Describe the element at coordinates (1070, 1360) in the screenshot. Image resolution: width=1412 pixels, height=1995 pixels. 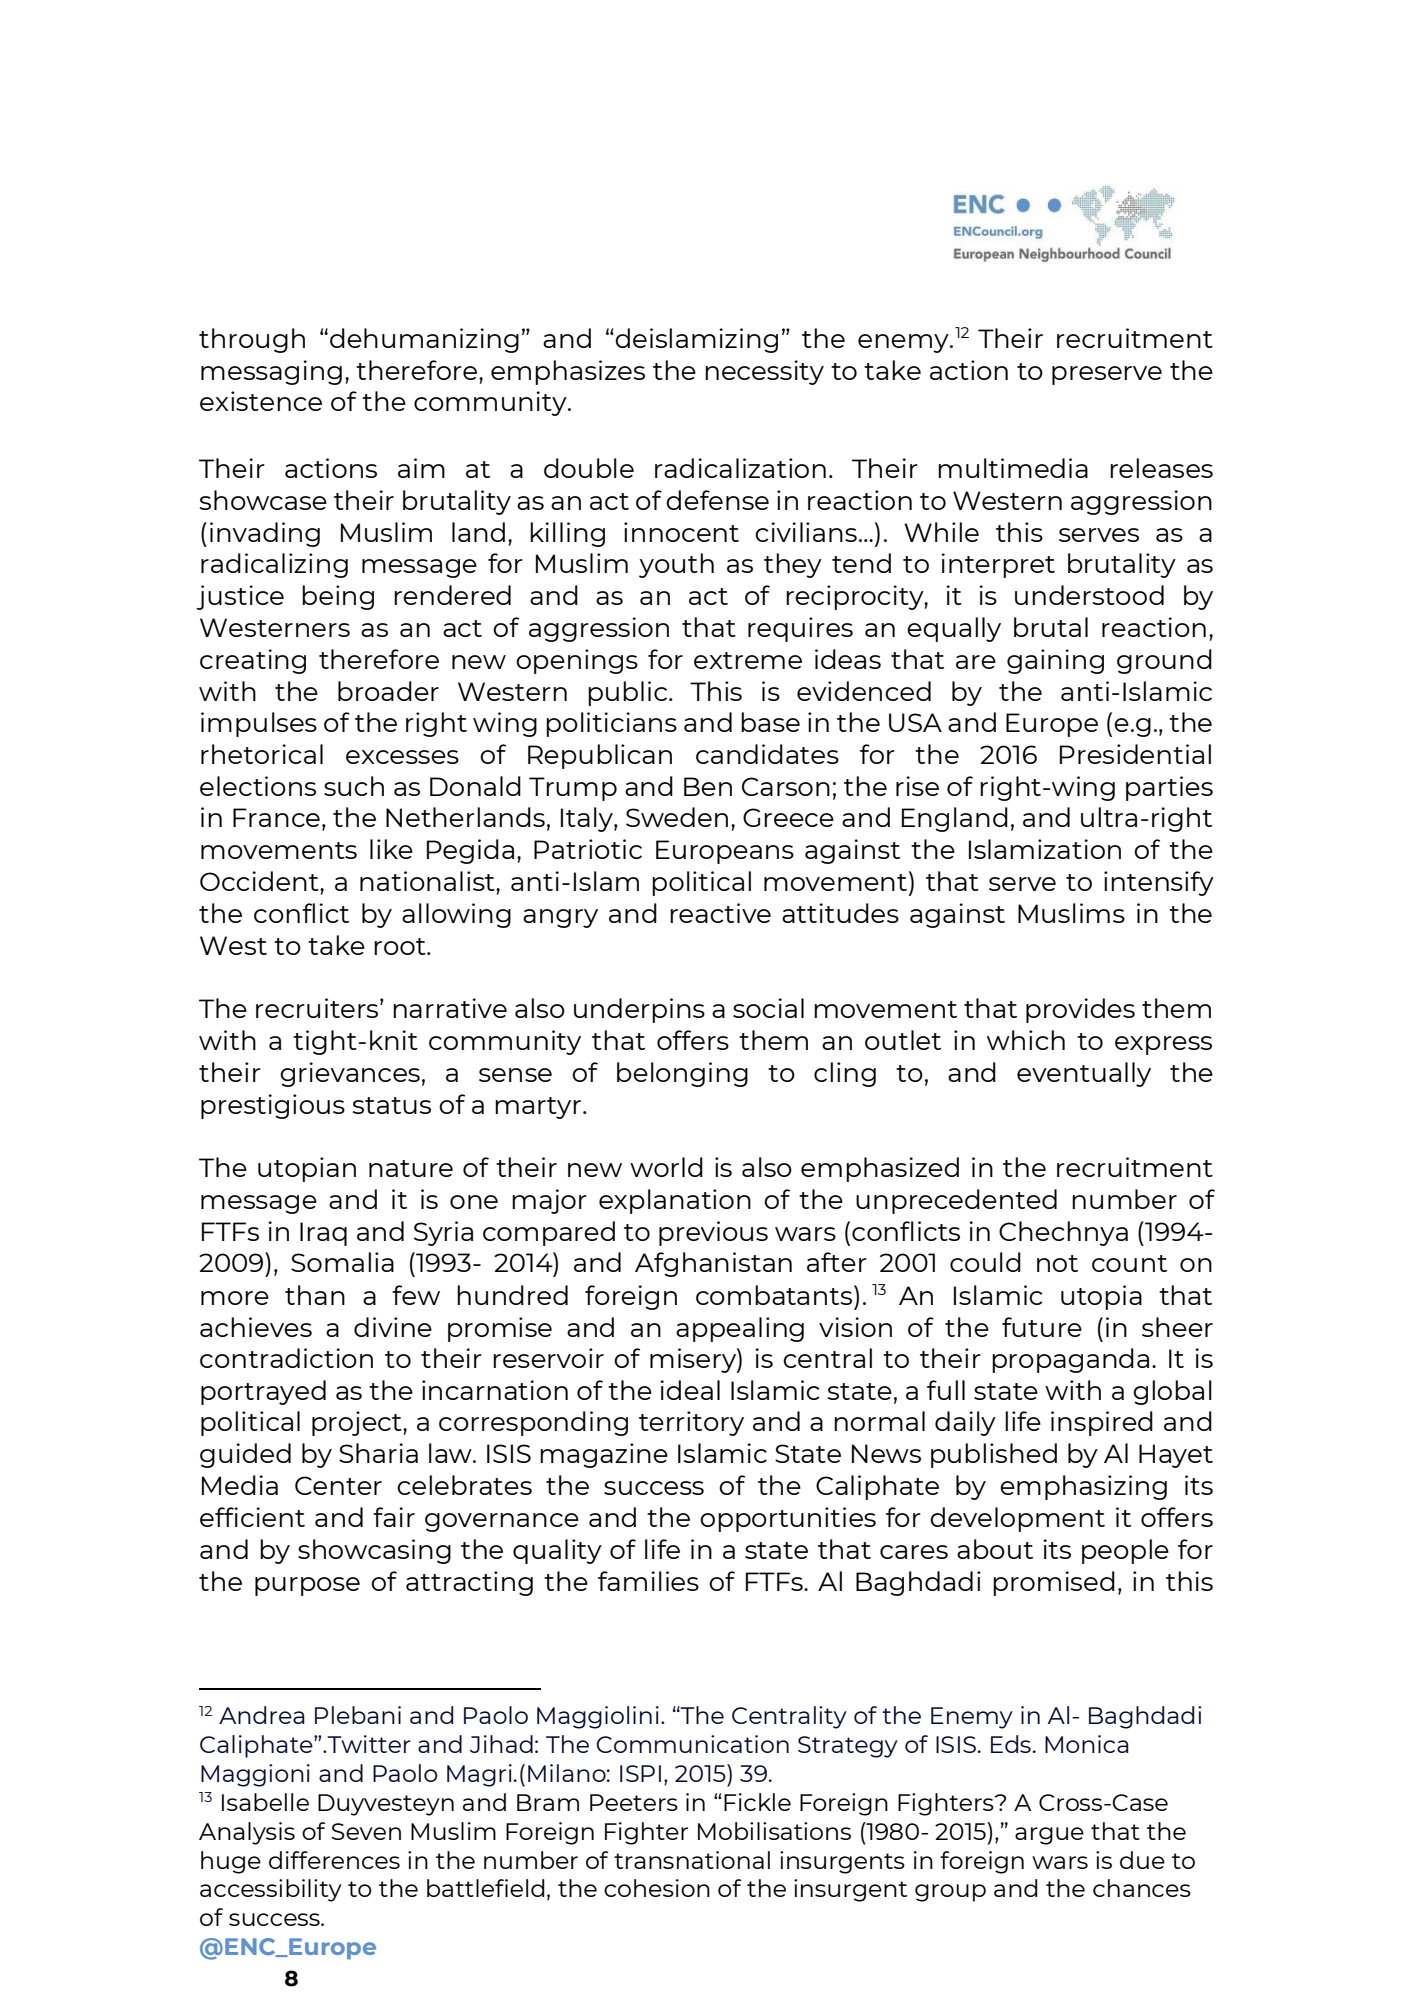
I see `propaganda` at that location.
